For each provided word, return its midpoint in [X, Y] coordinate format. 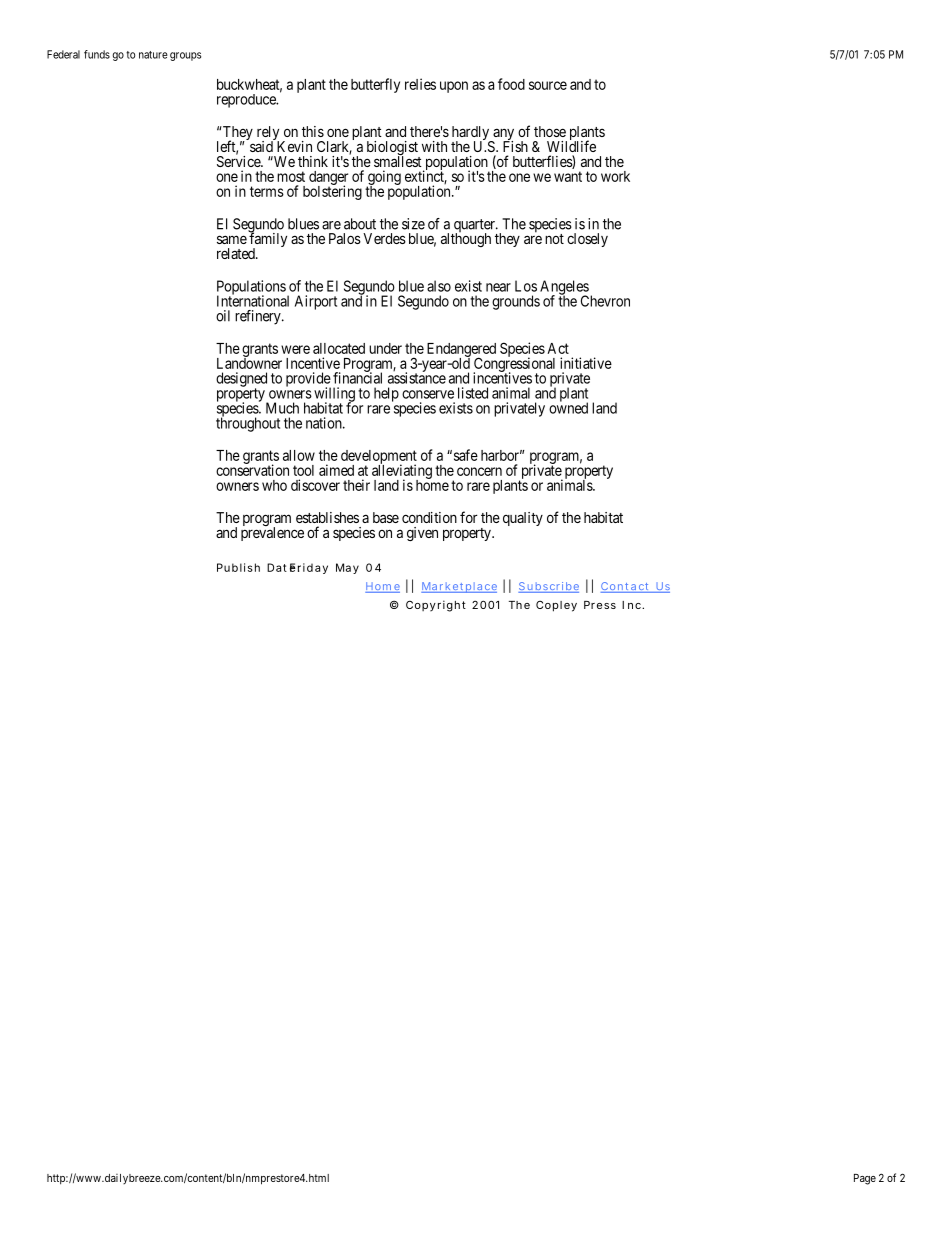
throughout [248, 424]
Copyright [436, 606]
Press [600, 605]
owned [568, 407]
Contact [626, 587]
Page [865, 1179]
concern [479, 471]
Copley [556, 606]
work [615, 176]
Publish [238, 567]
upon [454, 87]
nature [153, 55]
